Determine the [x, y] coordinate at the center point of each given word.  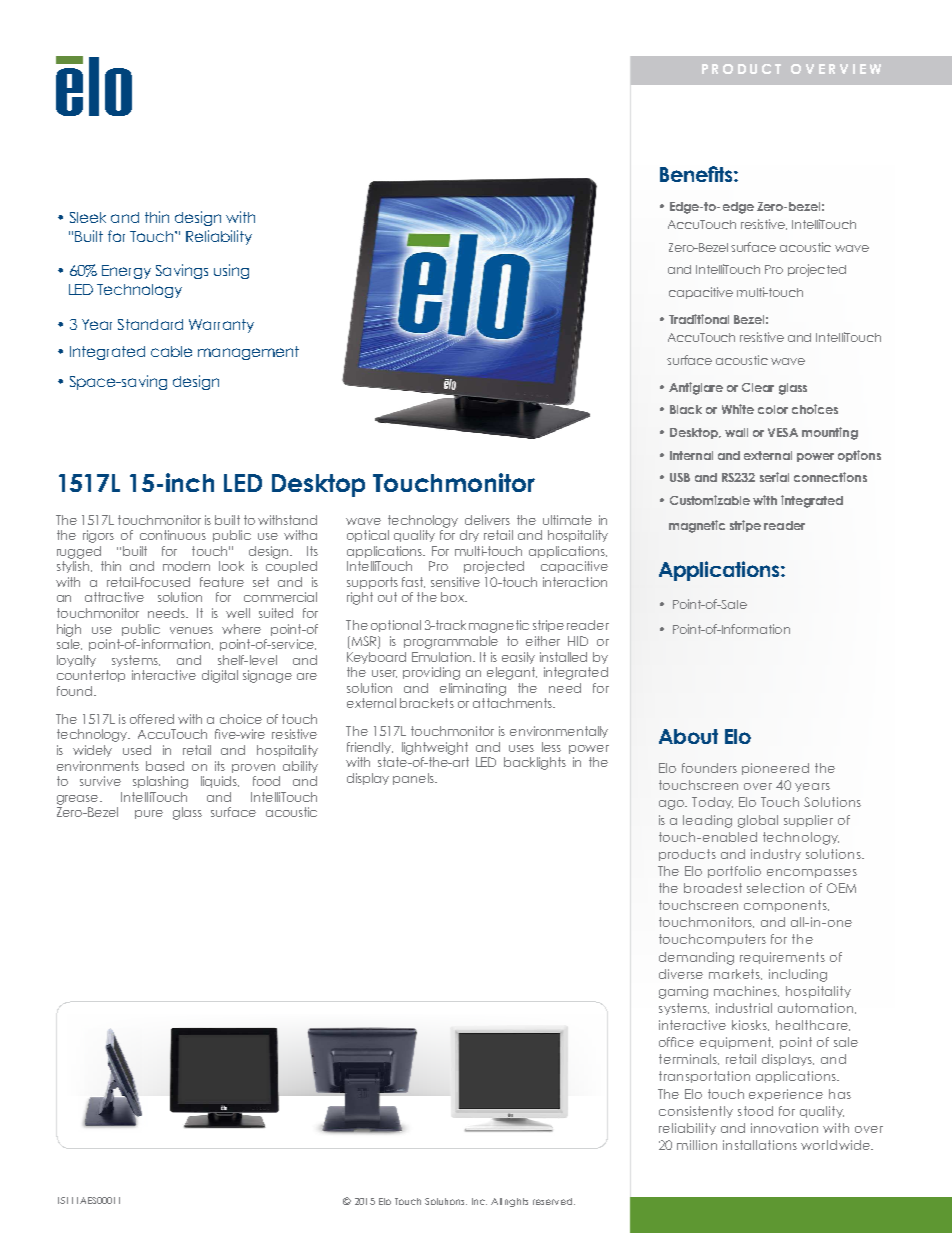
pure [149, 814]
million [697, 1145]
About [688, 736]
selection [775, 888]
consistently [696, 1112]
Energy [126, 272]
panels [414, 779]
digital [220, 676]
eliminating [473, 689]
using [231, 271]
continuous [173, 535]
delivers [487, 520]
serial [774, 477]
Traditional [699, 319]
